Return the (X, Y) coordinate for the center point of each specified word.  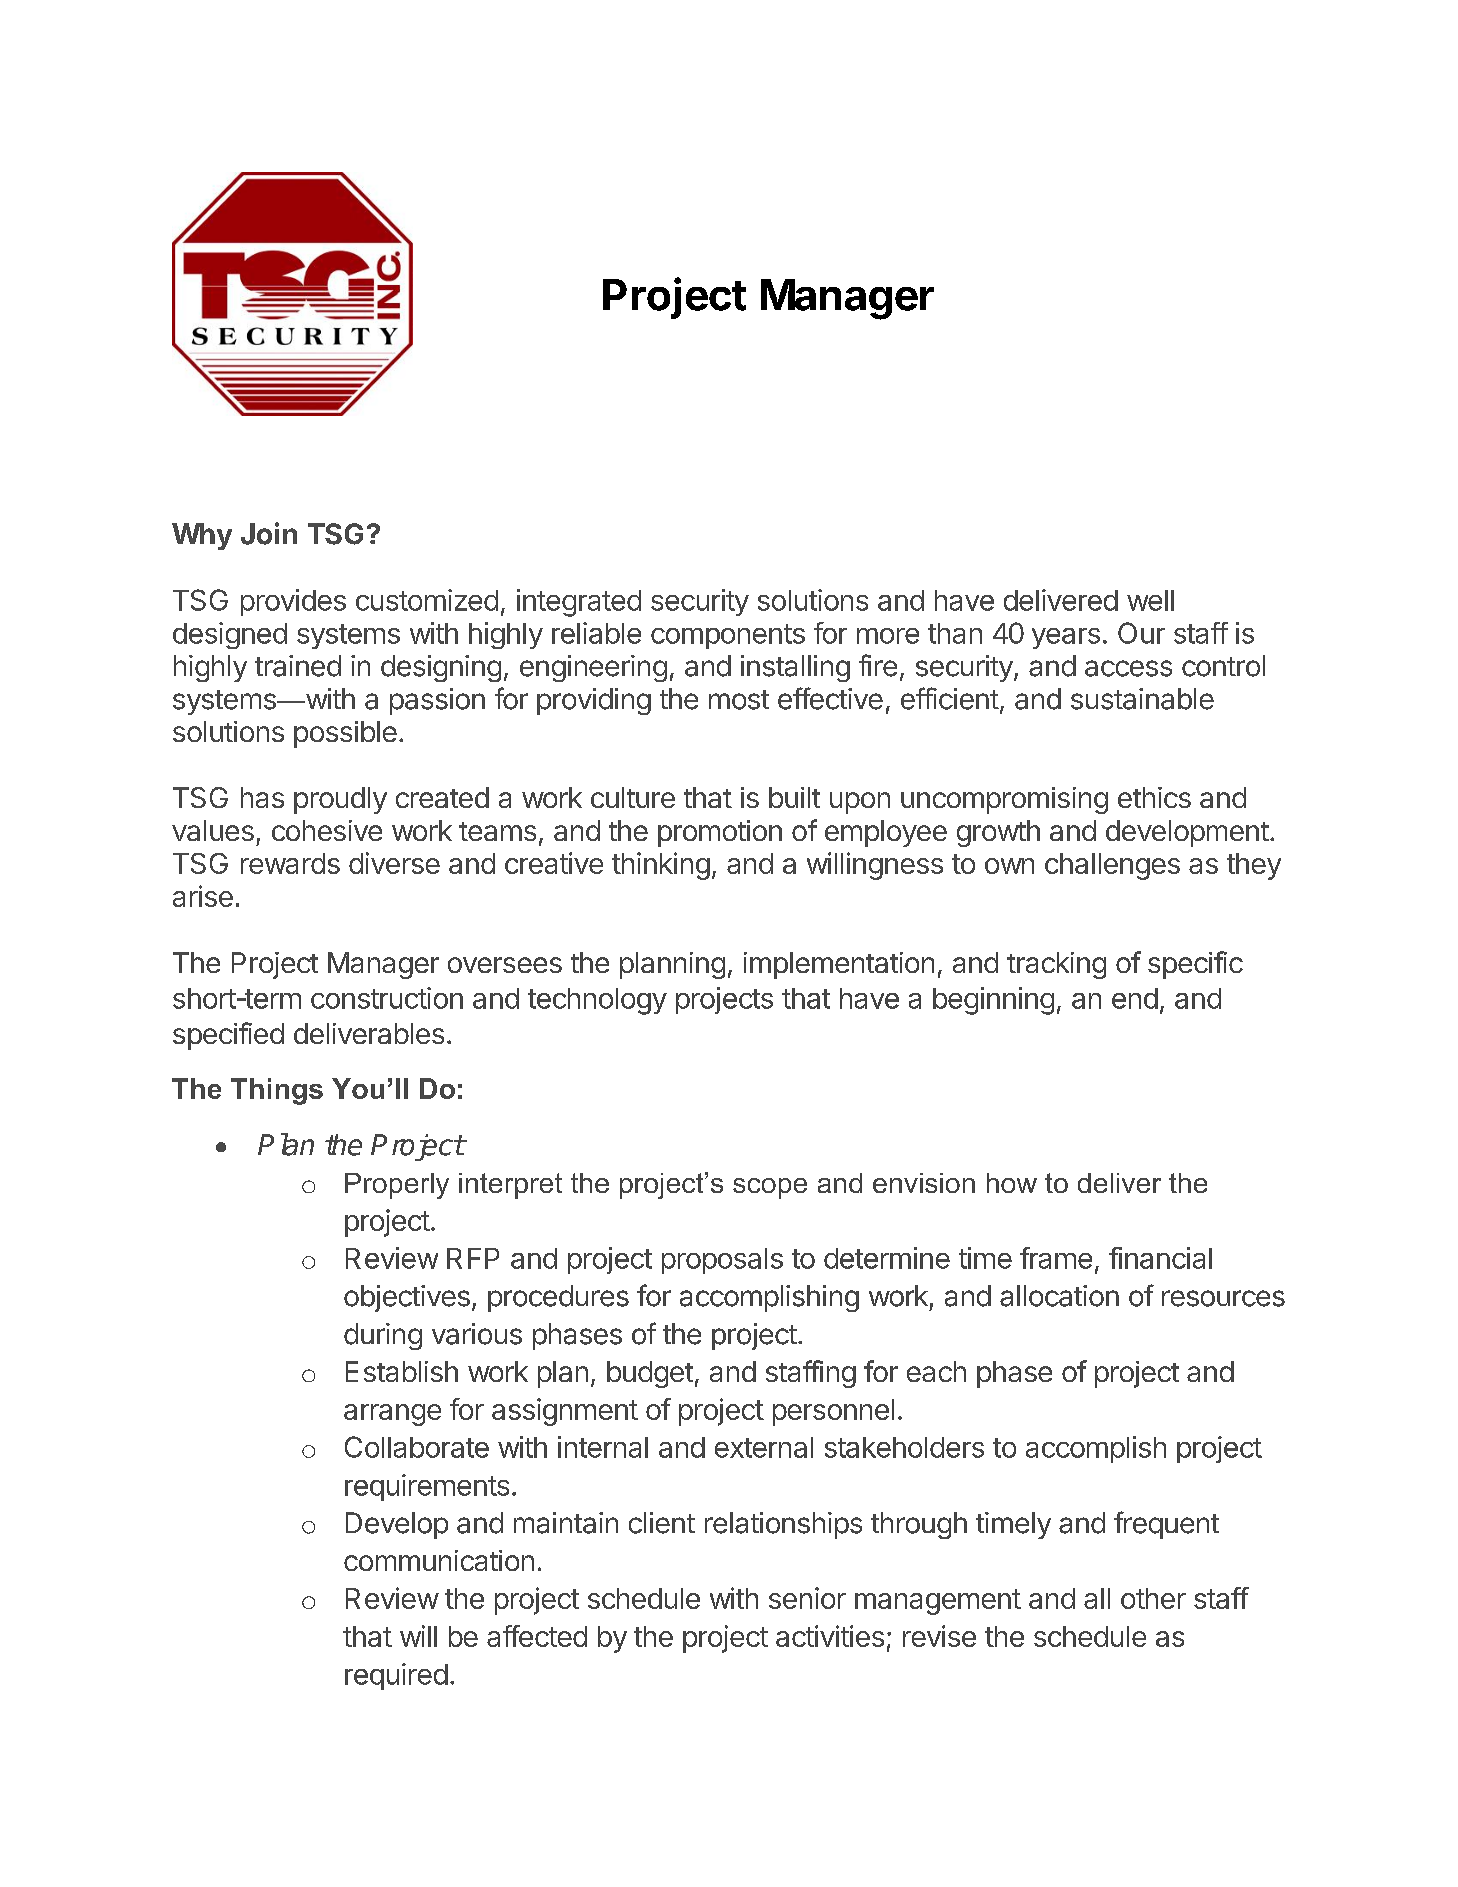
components (728, 636)
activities (830, 1636)
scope (770, 1188)
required (396, 1676)
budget (650, 1374)
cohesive (327, 830)
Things (277, 1091)
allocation (1059, 1296)
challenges (1112, 866)
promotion (720, 833)
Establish (402, 1371)
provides (293, 602)
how (1012, 1183)
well (1150, 600)
